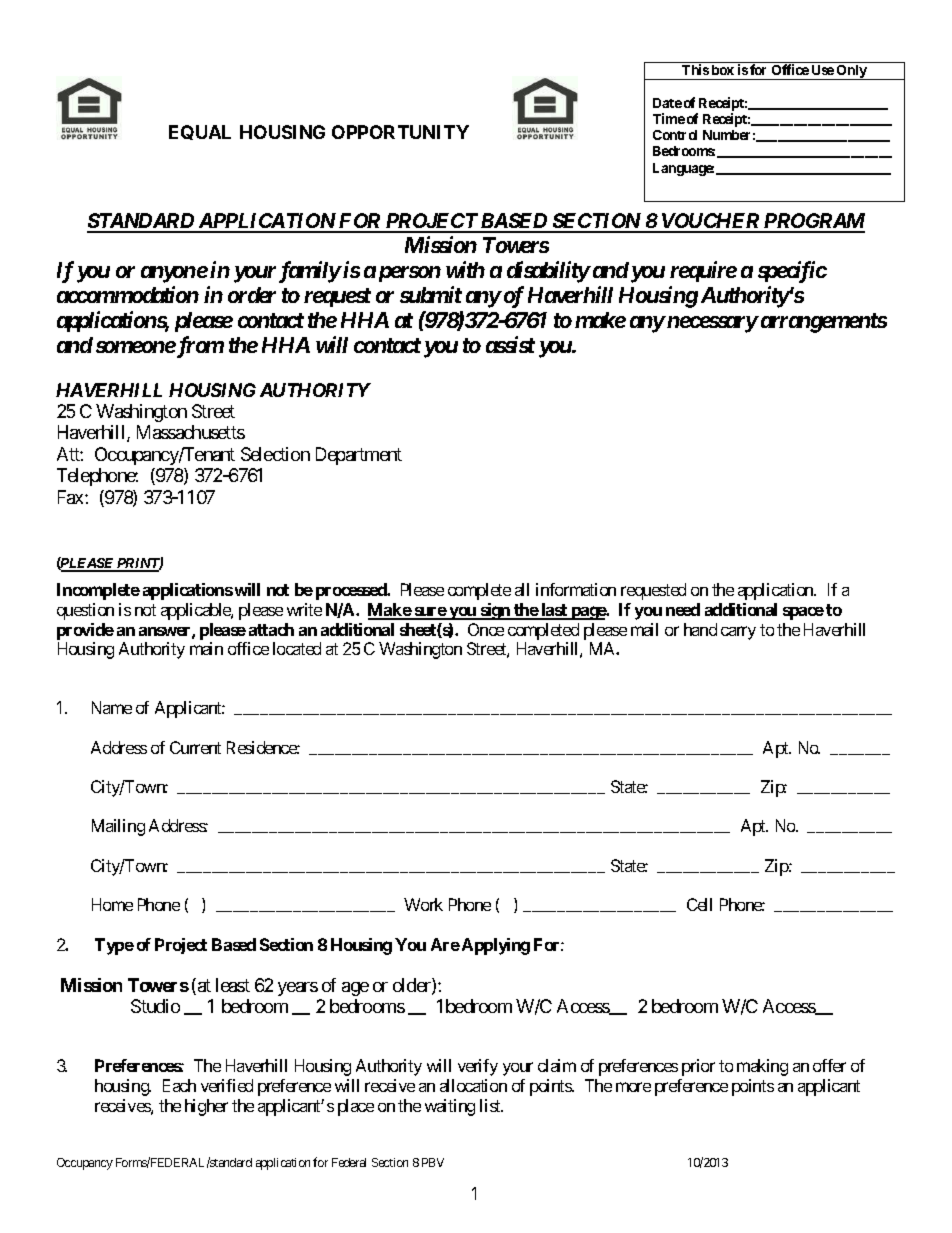 The image size is (952, 1233). What do you see at coordinates (851, 72) in the image?
I see `Only` at bounding box center [851, 72].
